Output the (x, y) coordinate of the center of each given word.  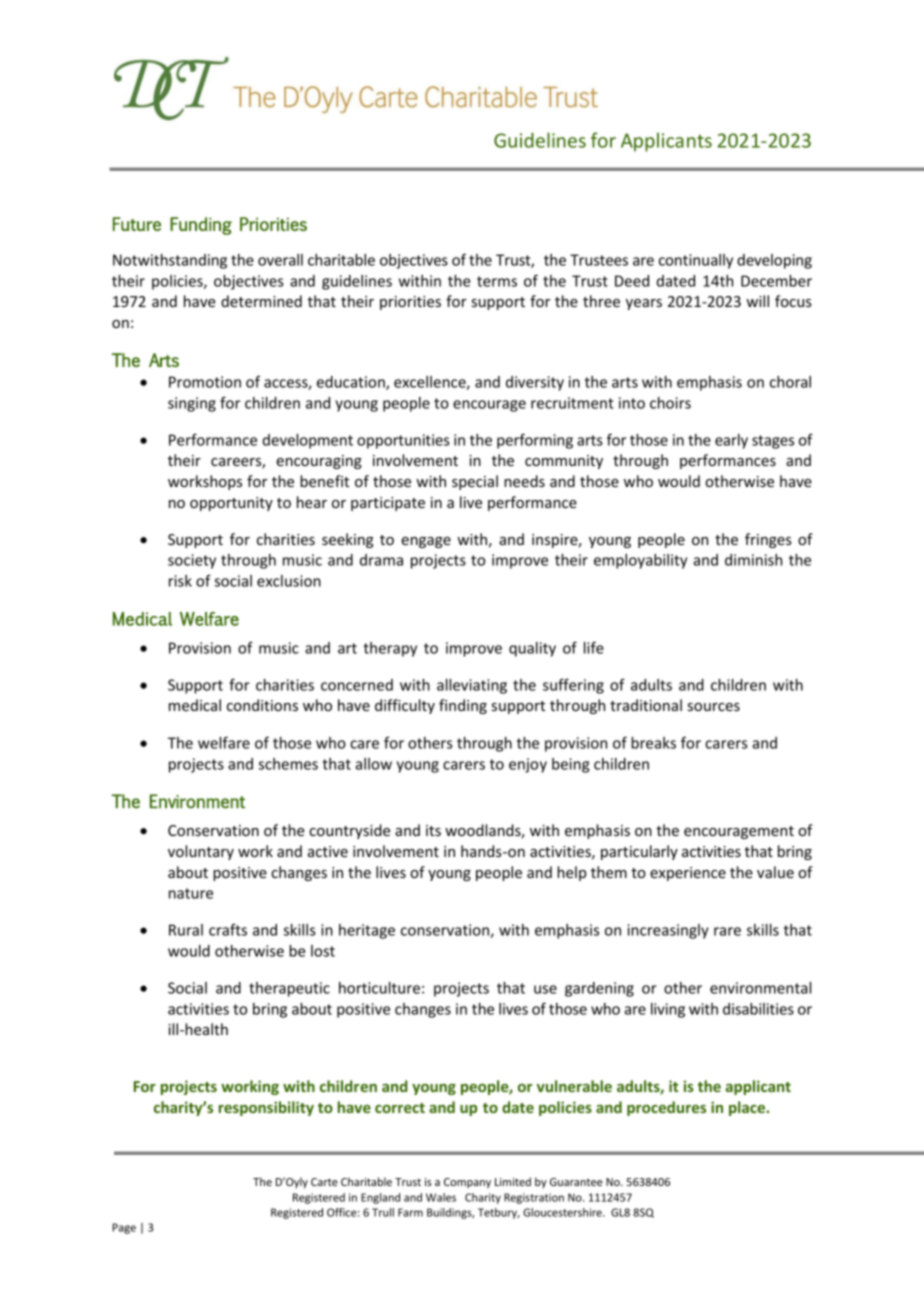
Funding (201, 226)
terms (497, 281)
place (748, 1108)
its (433, 830)
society (192, 561)
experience (688, 874)
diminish (753, 560)
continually (696, 261)
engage (426, 542)
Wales (441, 1197)
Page (124, 1228)
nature (191, 893)
